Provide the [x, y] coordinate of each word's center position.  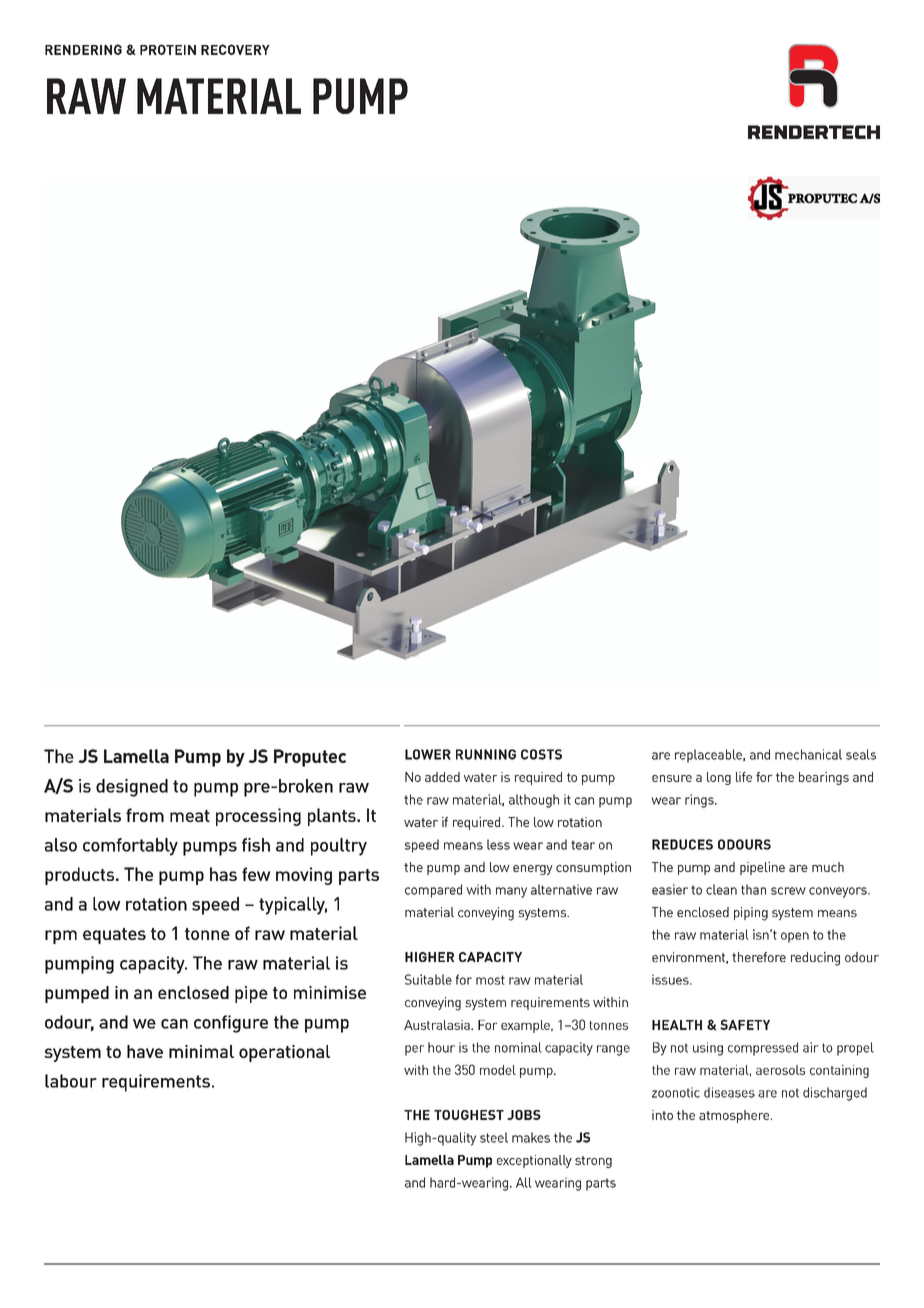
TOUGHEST [469, 1115]
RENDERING [83, 49]
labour [71, 1081]
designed [132, 788]
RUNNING [486, 754]
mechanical [808, 754]
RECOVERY [235, 49]
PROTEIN [168, 49]
